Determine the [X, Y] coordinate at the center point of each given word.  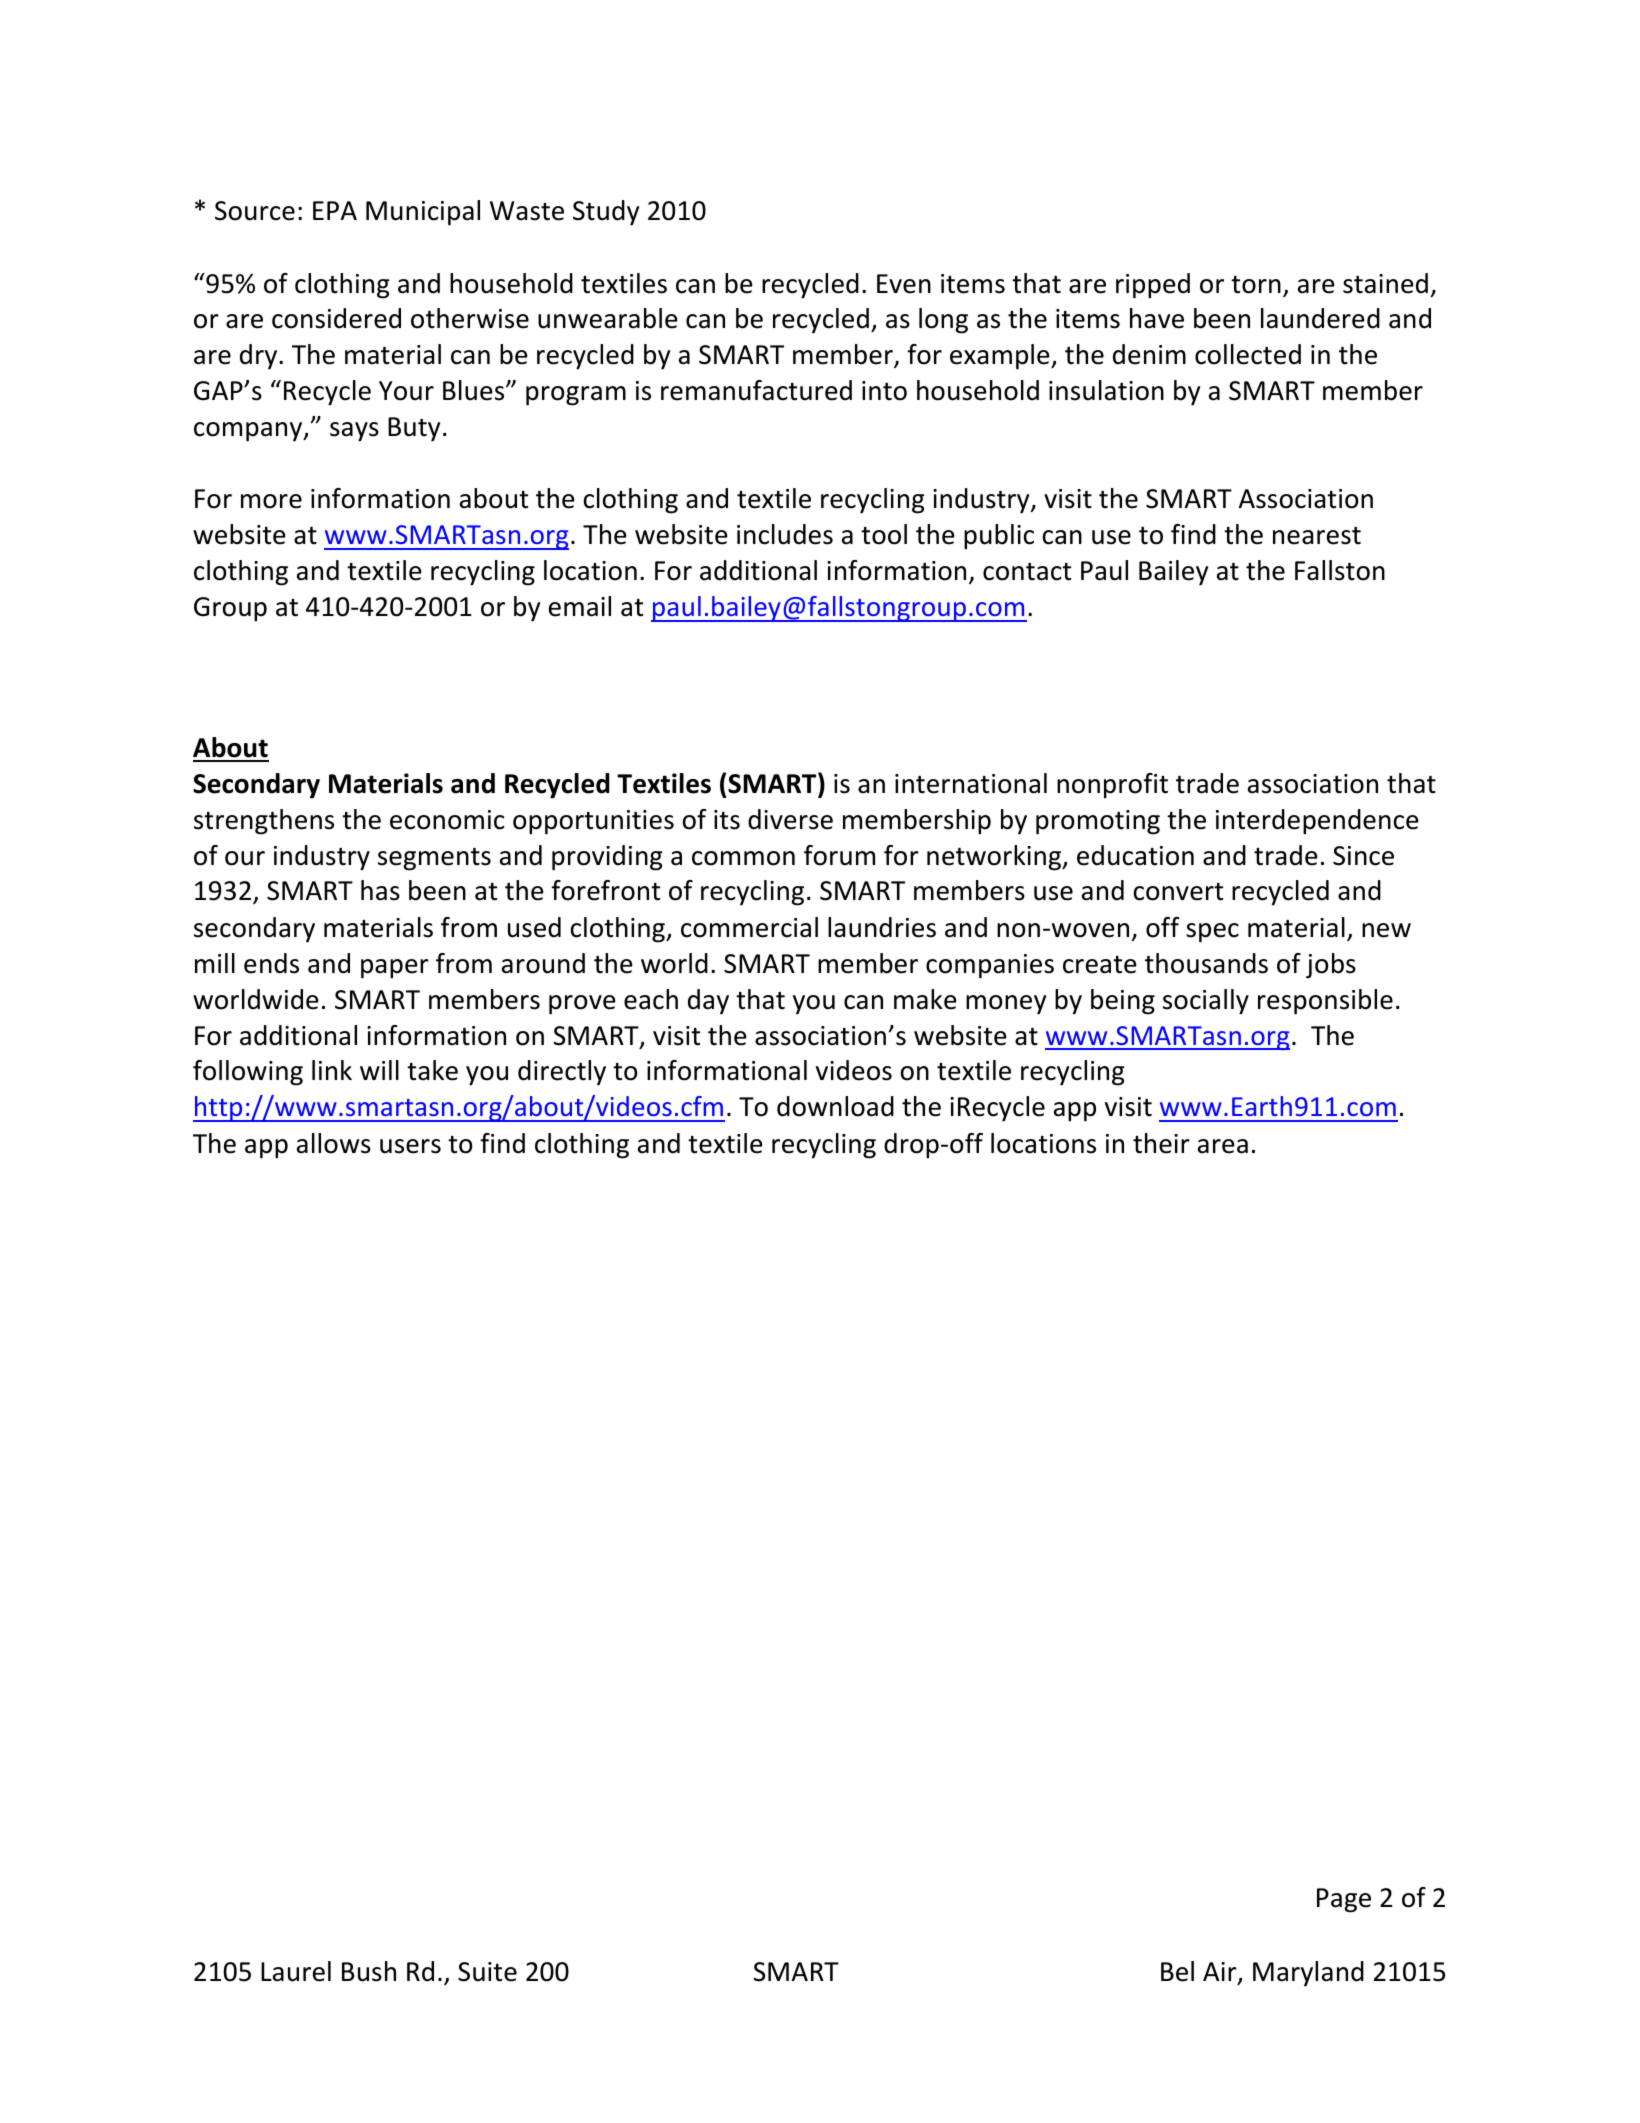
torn [1256, 285]
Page [1344, 1900]
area [1223, 1146]
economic [447, 820]
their [1161, 1143]
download [835, 1106]
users [410, 1146]
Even [904, 284]
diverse [790, 819]
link [332, 1070]
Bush [369, 1971]
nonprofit [1112, 786]
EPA [335, 210]
